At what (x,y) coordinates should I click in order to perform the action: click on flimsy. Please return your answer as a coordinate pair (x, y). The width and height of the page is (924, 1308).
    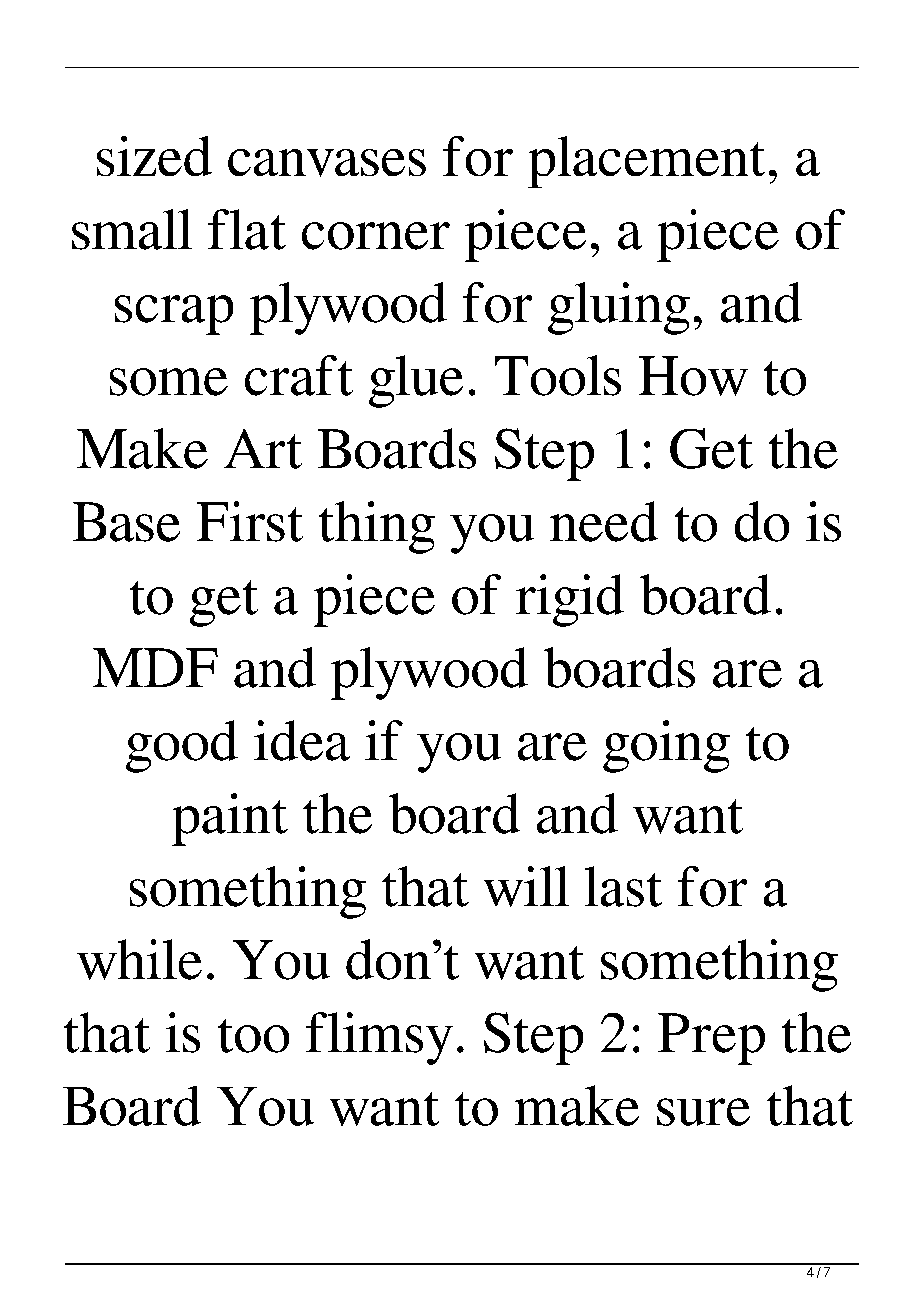
    Looking at the image, I should click on (379, 1038).
